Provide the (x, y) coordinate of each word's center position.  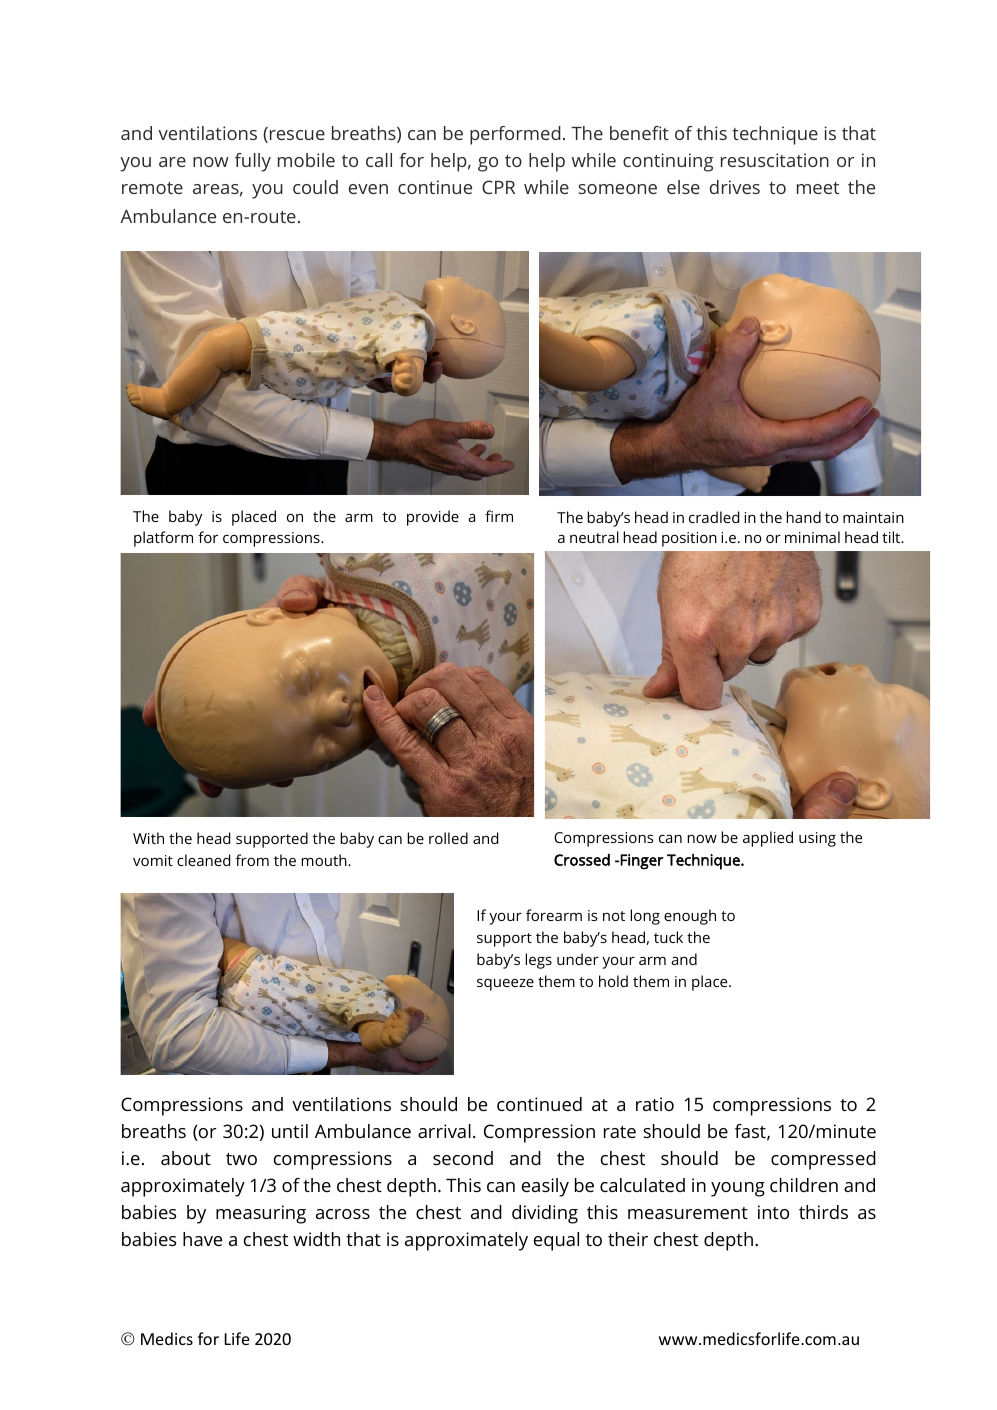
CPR (498, 187)
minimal (812, 537)
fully (253, 162)
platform (163, 539)
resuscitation (775, 160)
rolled (448, 838)
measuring (261, 1214)
